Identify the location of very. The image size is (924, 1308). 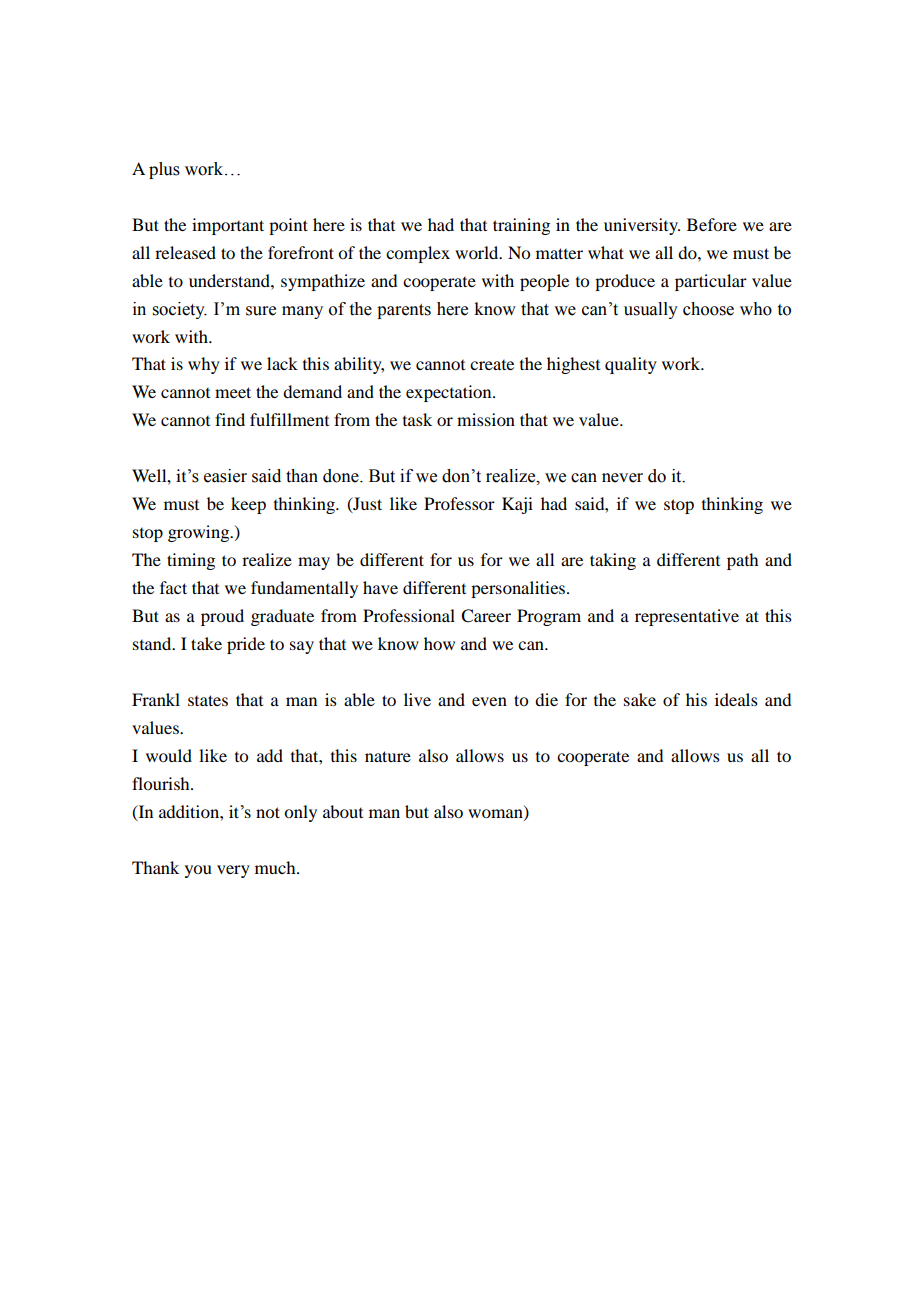
(233, 871).
